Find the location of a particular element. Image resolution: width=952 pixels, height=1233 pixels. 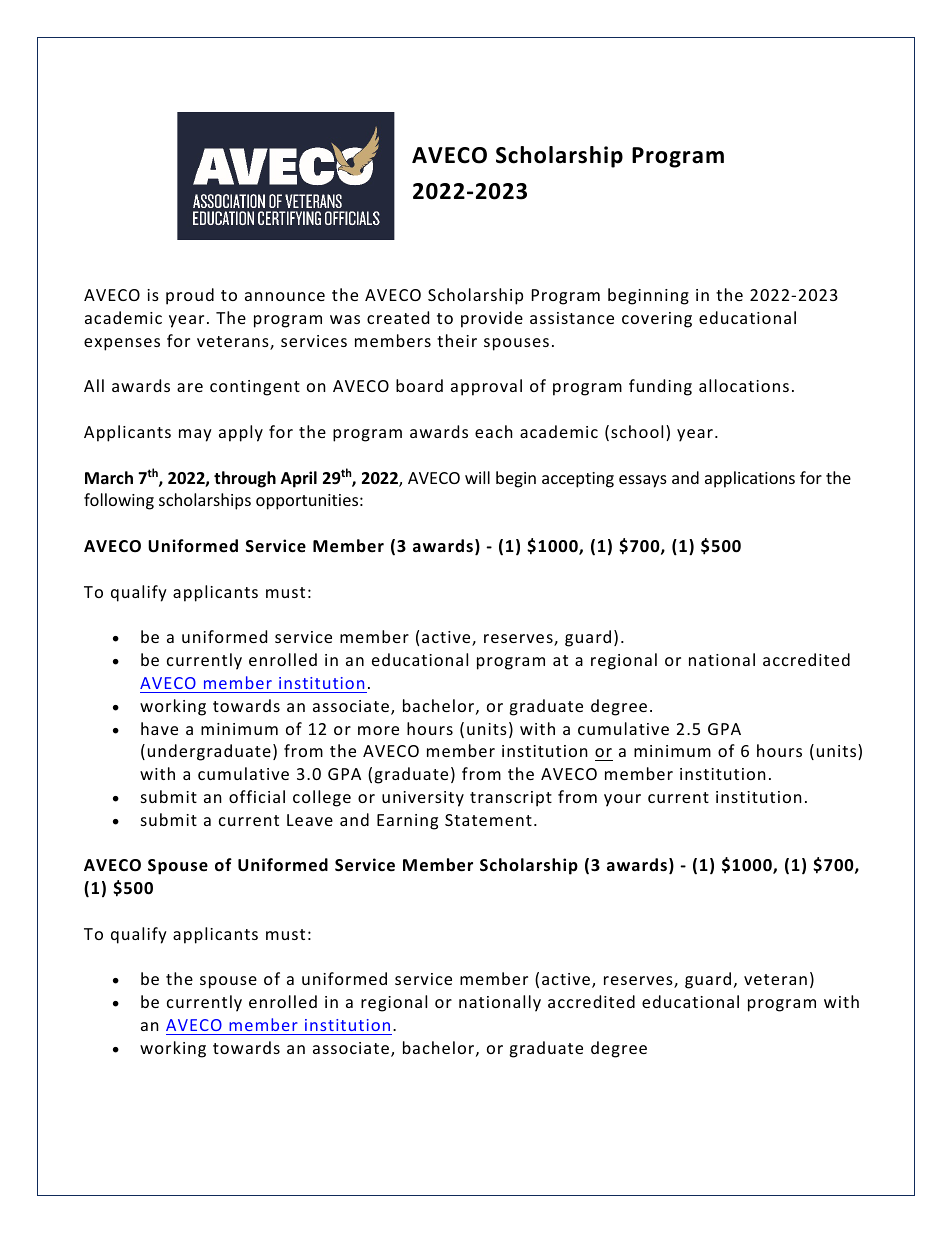

covering is located at coordinates (657, 320).
